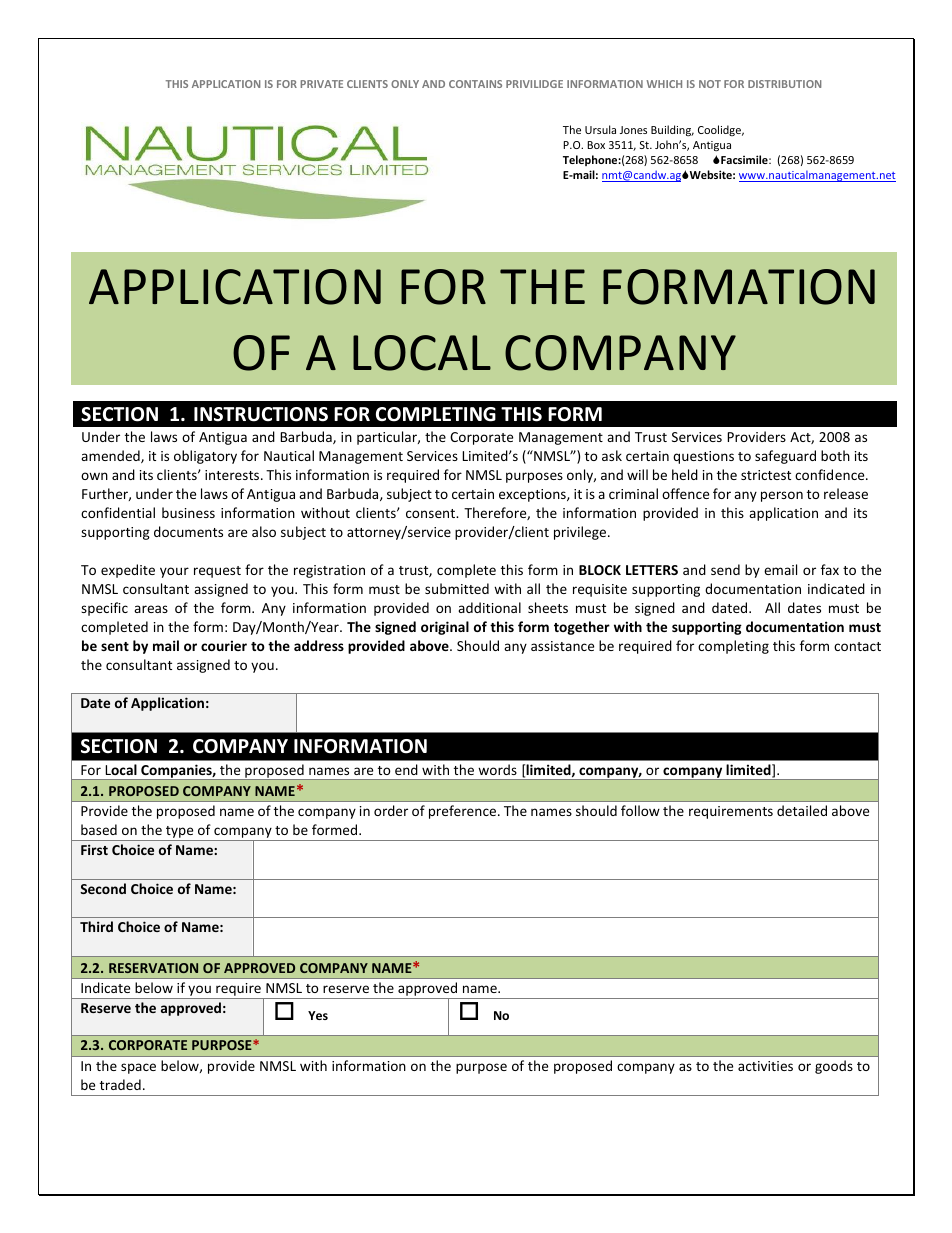  Describe the element at coordinates (600, 129) in the document. I see `Ursula` at that location.
